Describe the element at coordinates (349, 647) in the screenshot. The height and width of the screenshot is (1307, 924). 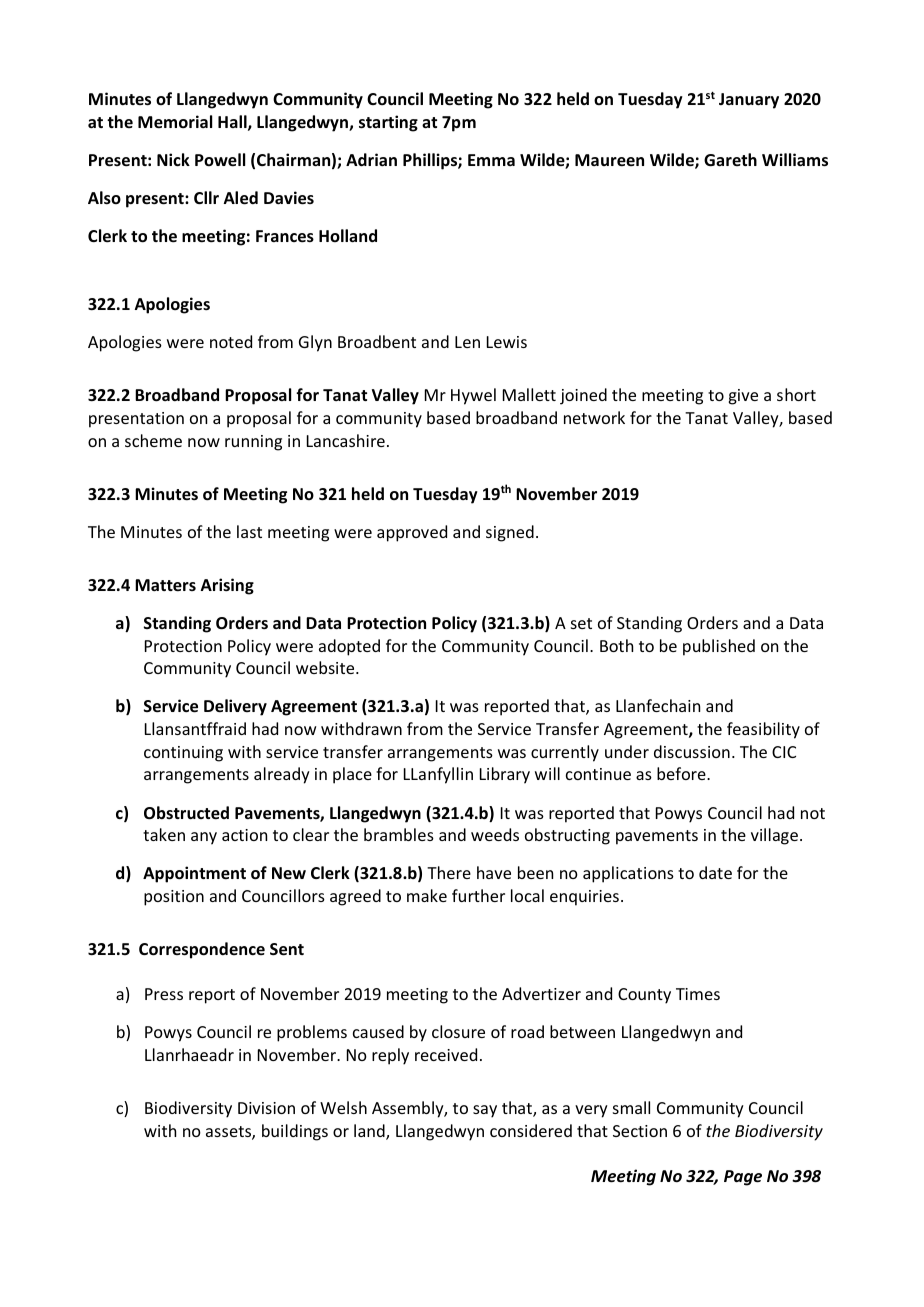
I see `adopted` at that location.
